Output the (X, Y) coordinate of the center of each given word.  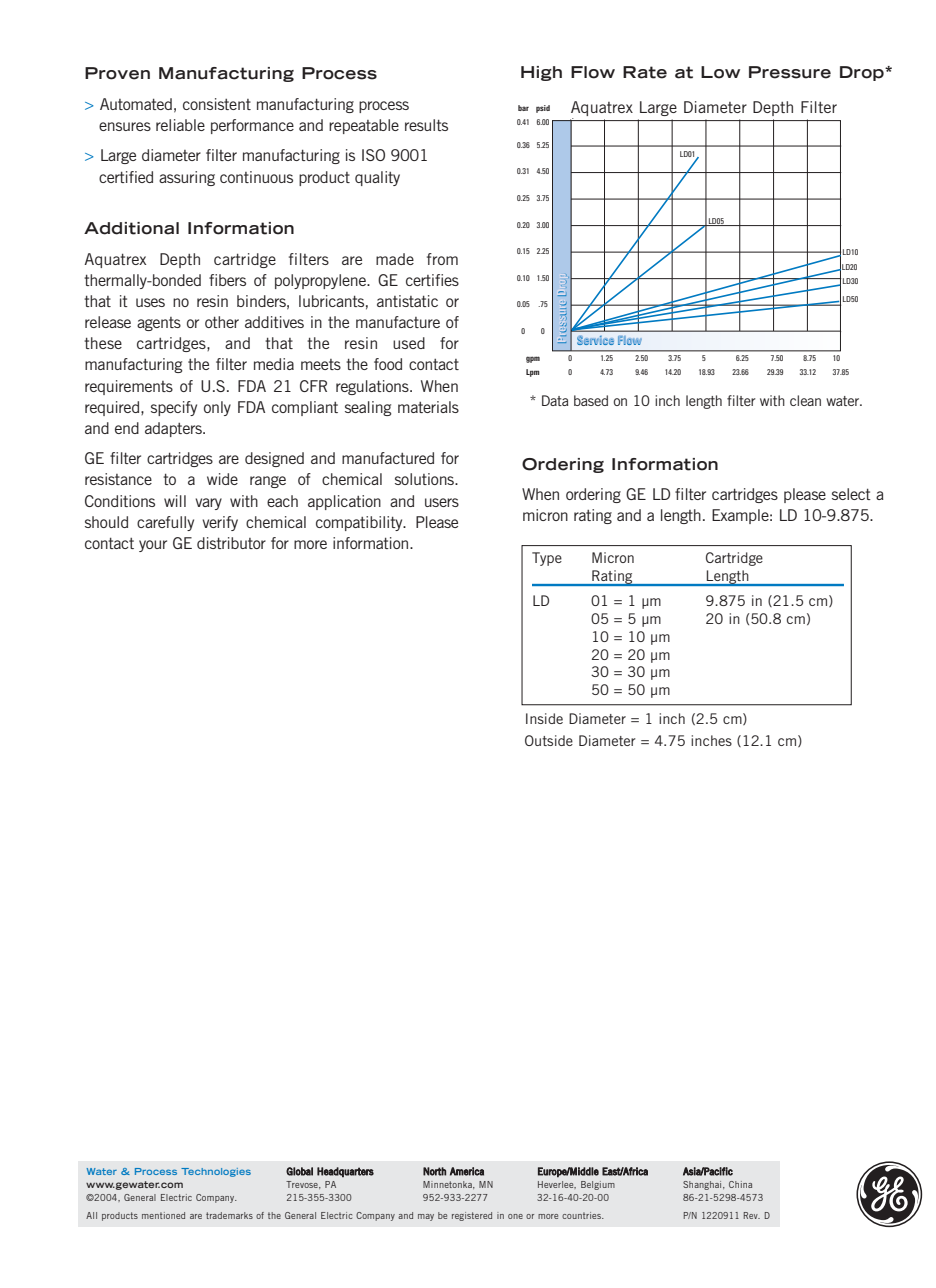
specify (174, 408)
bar (523, 108)
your (153, 546)
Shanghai (703, 1185)
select (851, 494)
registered (472, 1216)
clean (805, 400)
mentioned (163, 1215)
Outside (549, 740)
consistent (217, 104)
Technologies (216, 1172)
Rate (645, 72)
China (740, 1184)
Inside (544, 718)
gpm (533, 359)
